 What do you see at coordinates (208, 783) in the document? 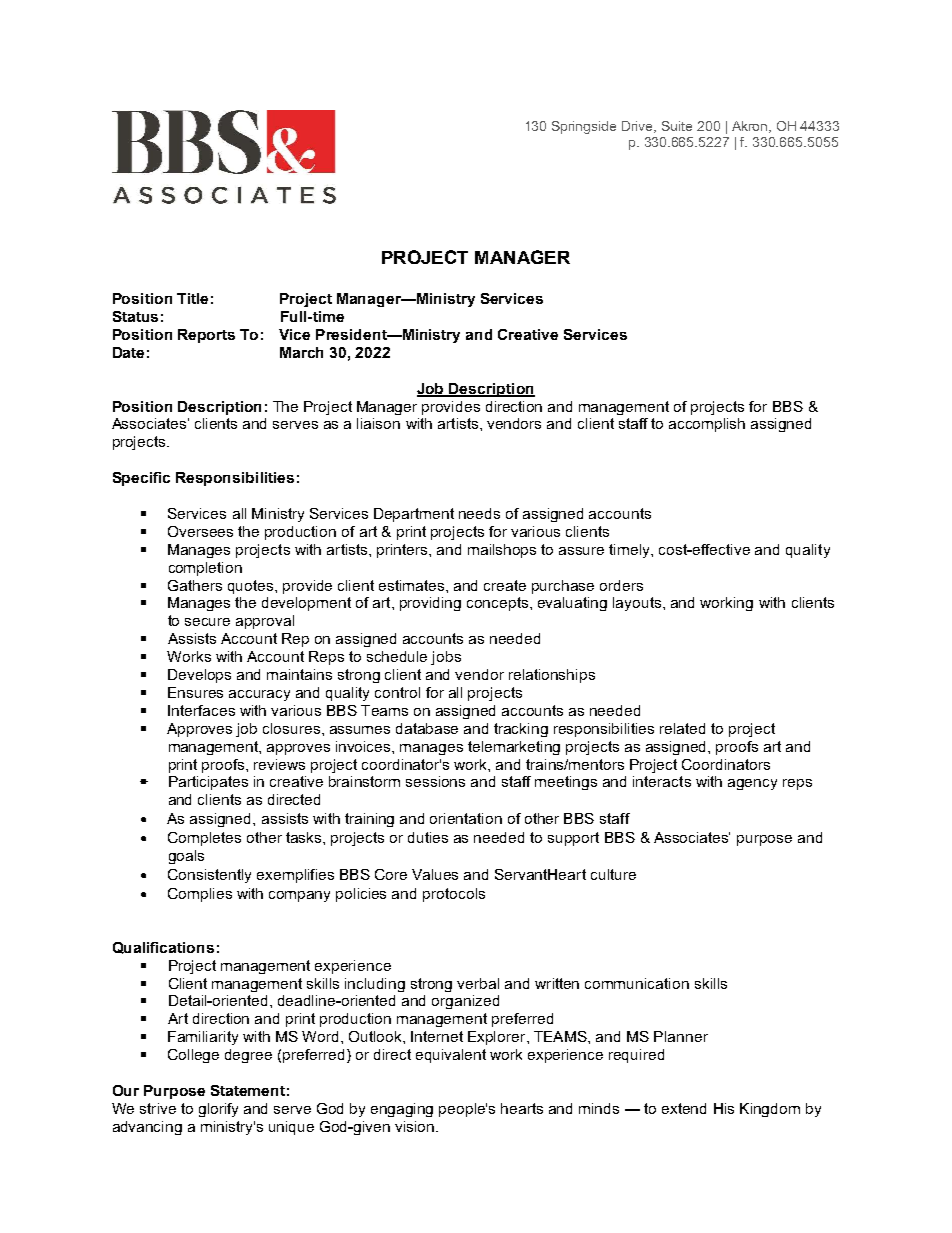
I see `Participates` at bounding box center [208, 783].
